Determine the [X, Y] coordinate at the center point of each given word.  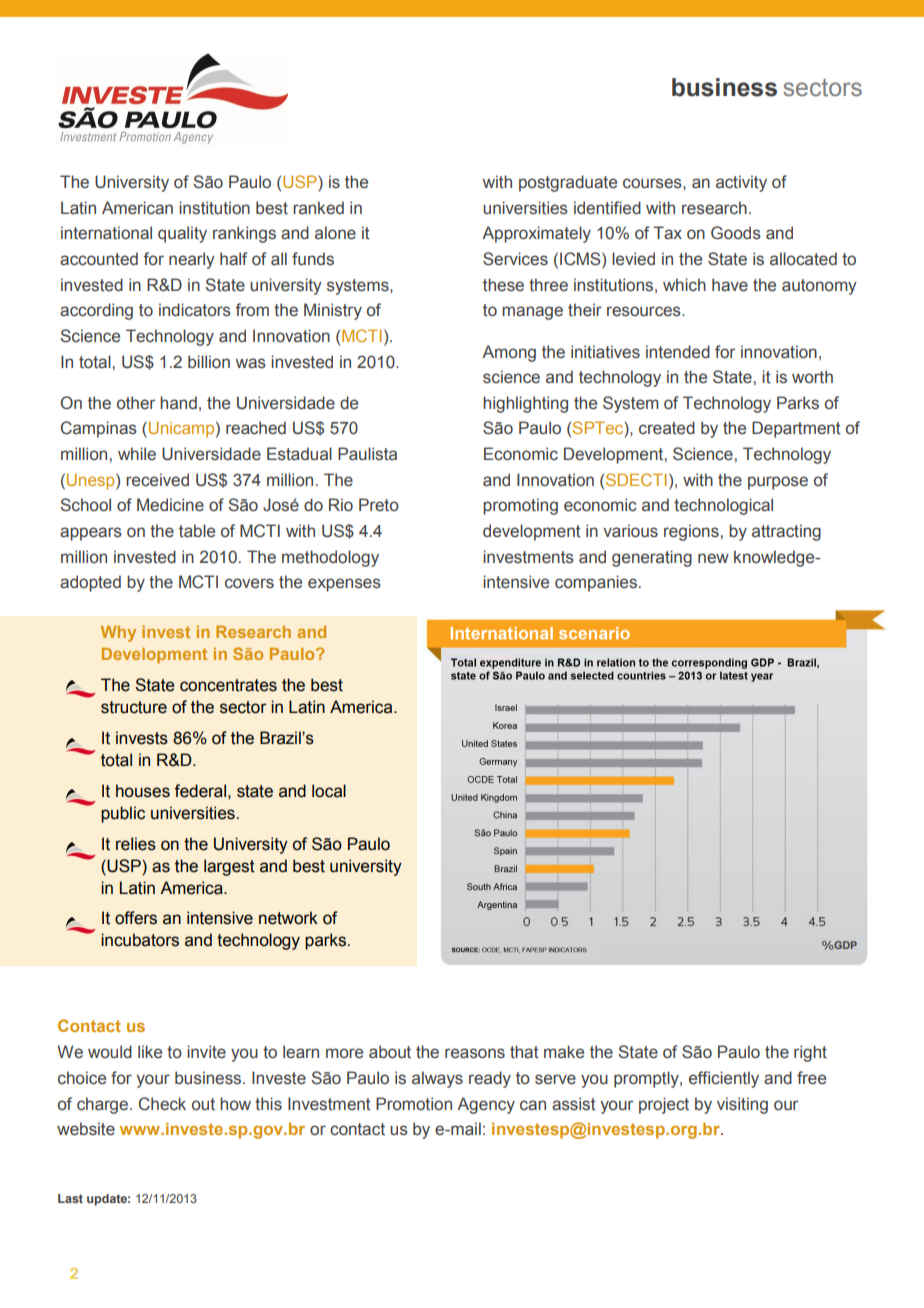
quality [182, 234]
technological [723, 506]
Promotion [414, 1104]
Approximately [536, 234]
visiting [742, 1105]
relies [136, 844]
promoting [520, 506]
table [197, 531]
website [86, 1129]
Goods [736, 233]
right [810, 1053]
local [329, 791]
